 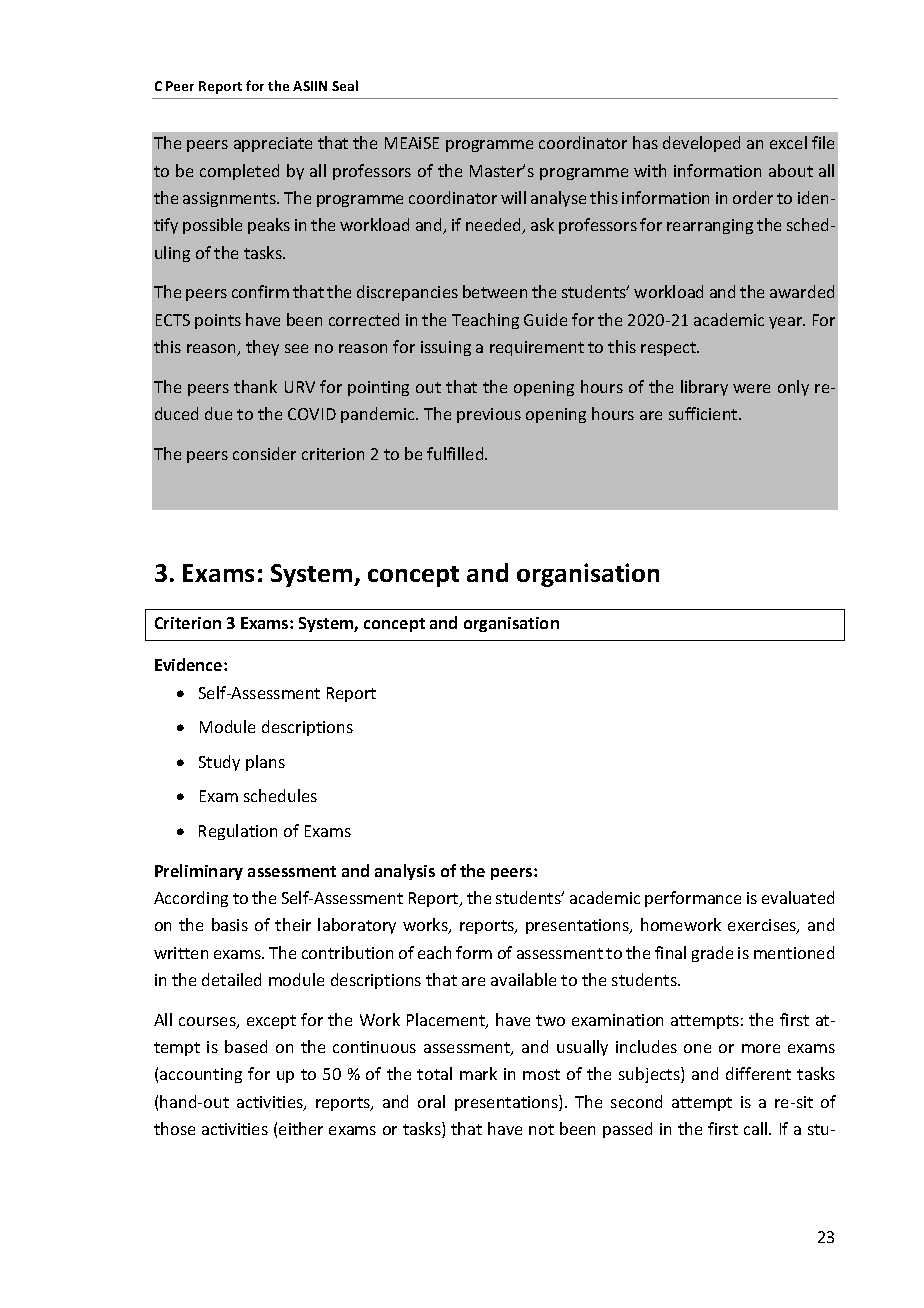 I want to click on fulfilled, so click(x=456, y=453).
